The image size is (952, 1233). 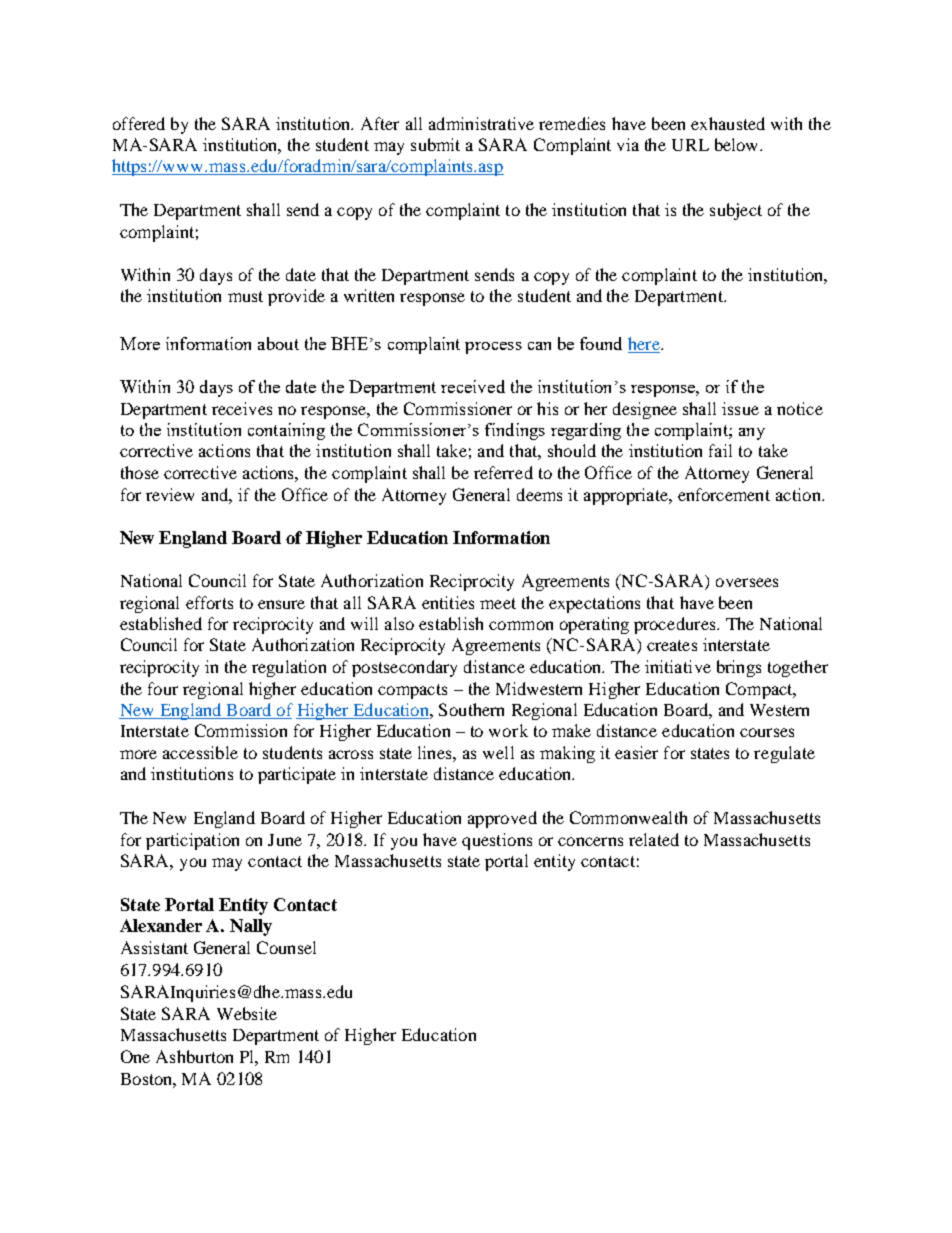 What do you see at coordinates (738, 144) in the screenshot?
I see `below` at bounding box center [738, 144].
